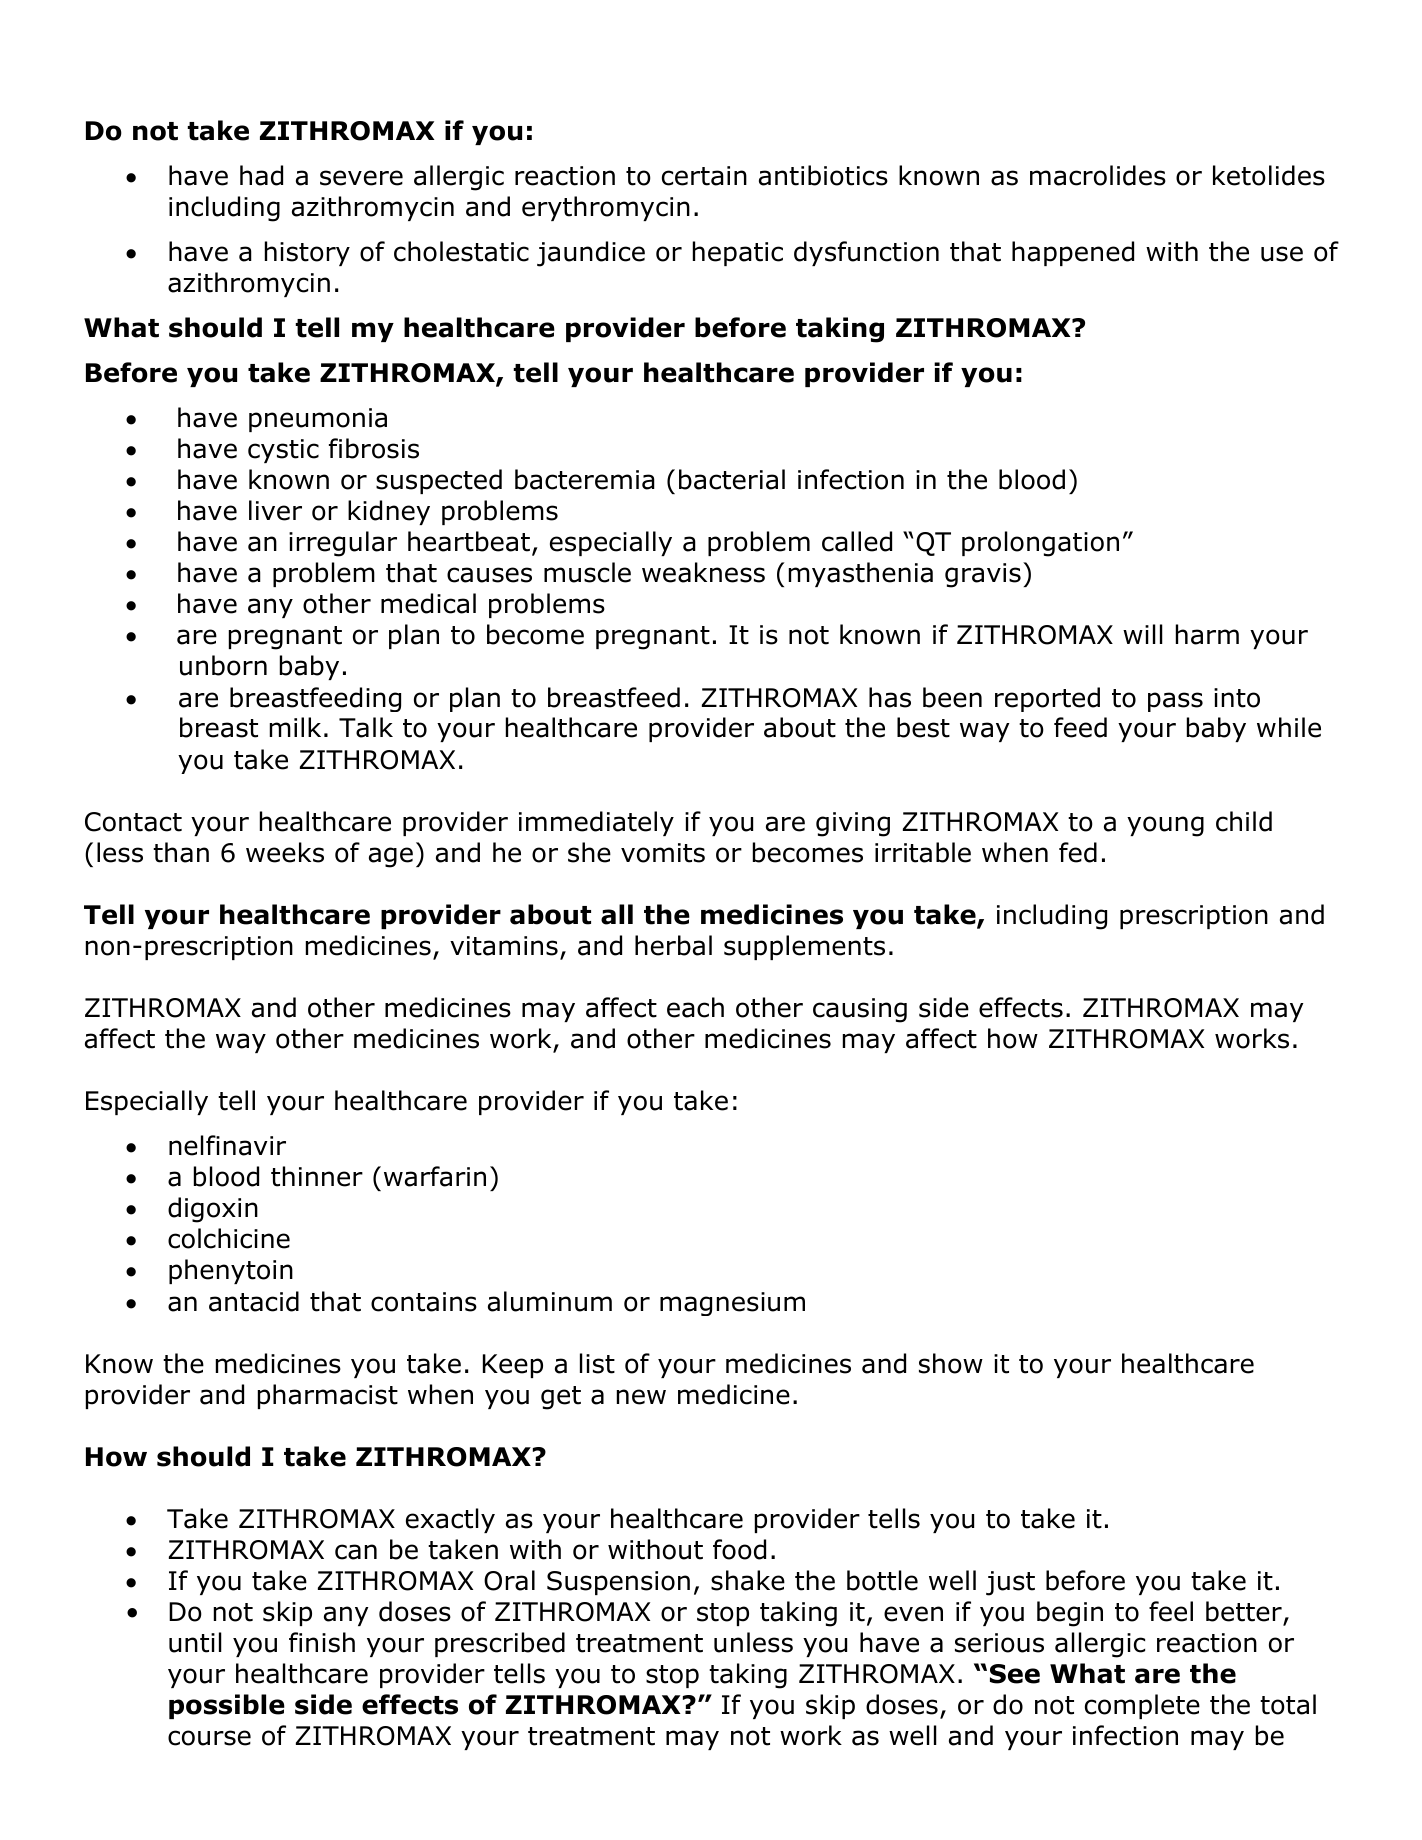 This screenshot has height=1840, width=1422. I want to click on fed, so click(1078, 852).
